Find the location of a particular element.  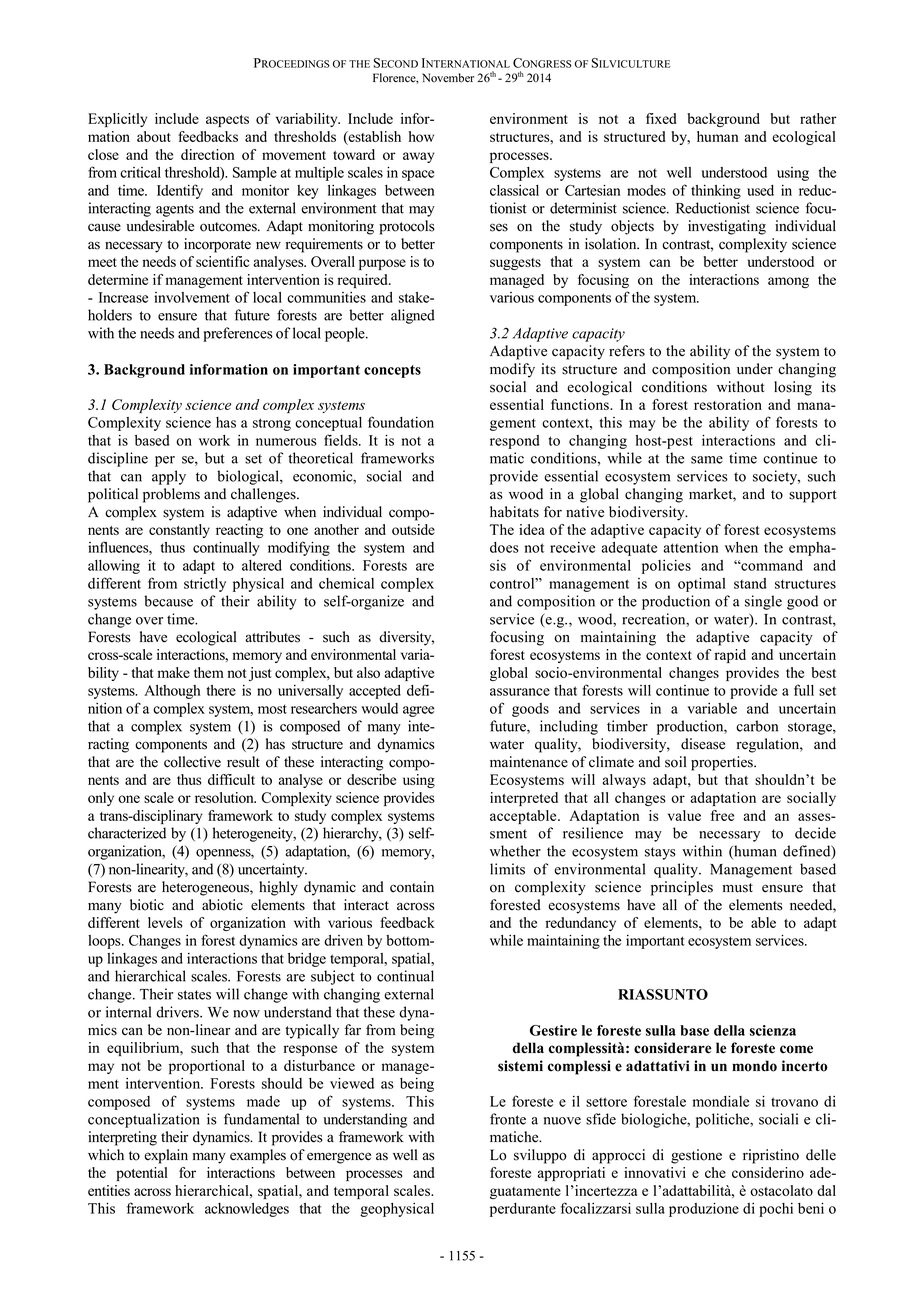

preferences is located at coordinates (238, 334).
